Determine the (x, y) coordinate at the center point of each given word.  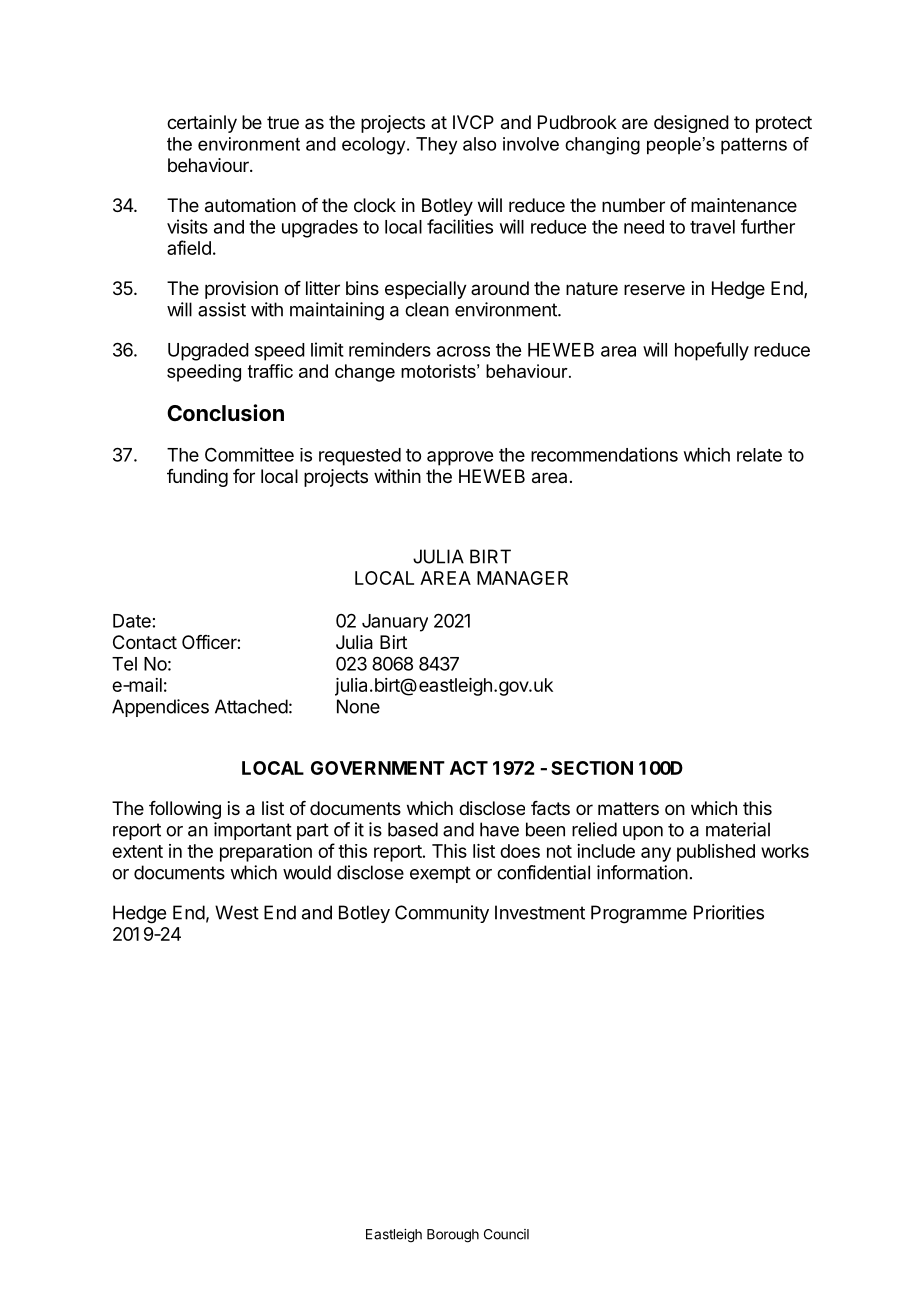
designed (691, 124)
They (436, 146)
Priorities (729, 912)
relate (759, 455)
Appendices (160, 708)
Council (506, 1234)
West (237, 912)
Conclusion (225, 413)
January (395, 623)
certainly (202, 124)
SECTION (592, 768)
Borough (453, 1236)
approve (460, 458)
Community (442, 914)
